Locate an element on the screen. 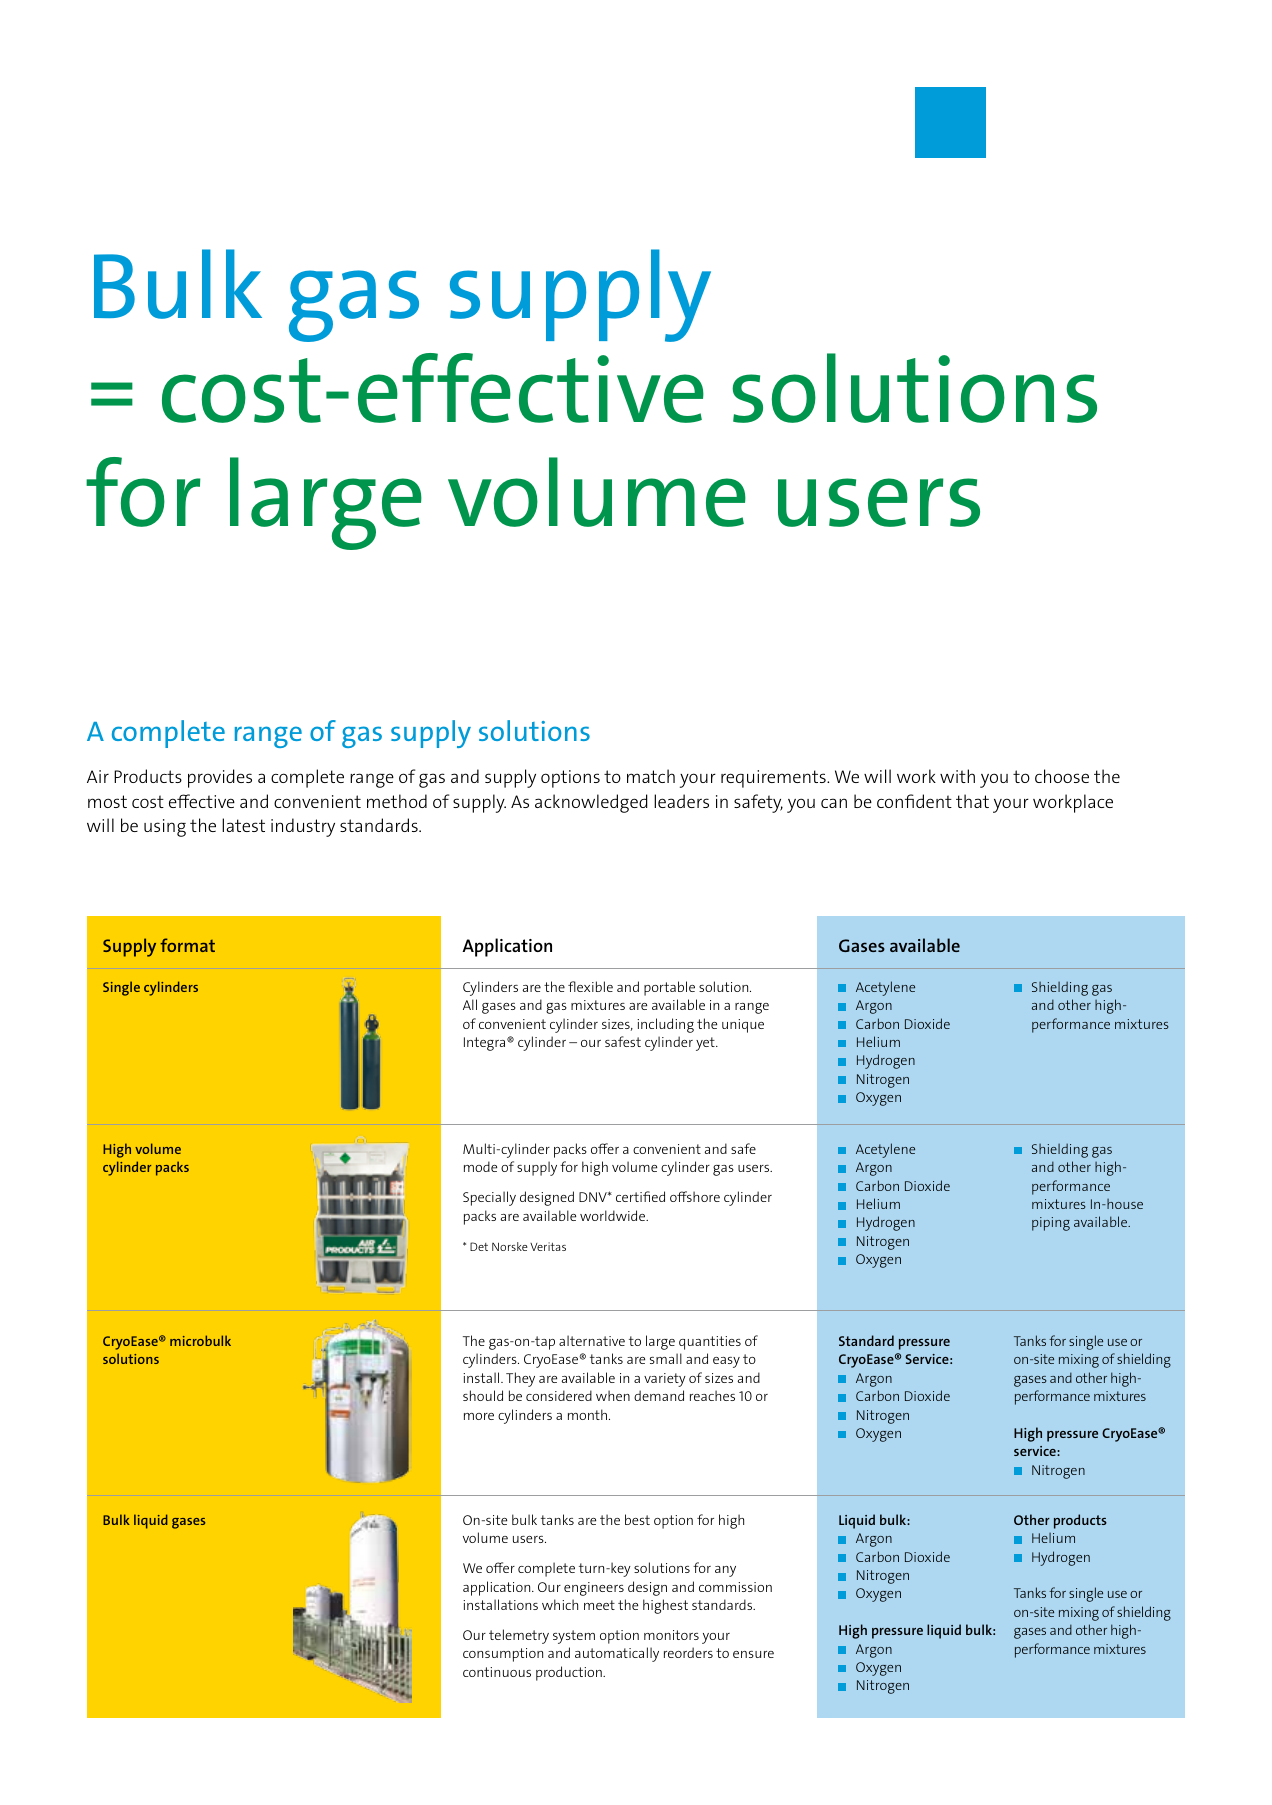 The image size is (1272, 1805). including is located at coordinates (665, 1025).
